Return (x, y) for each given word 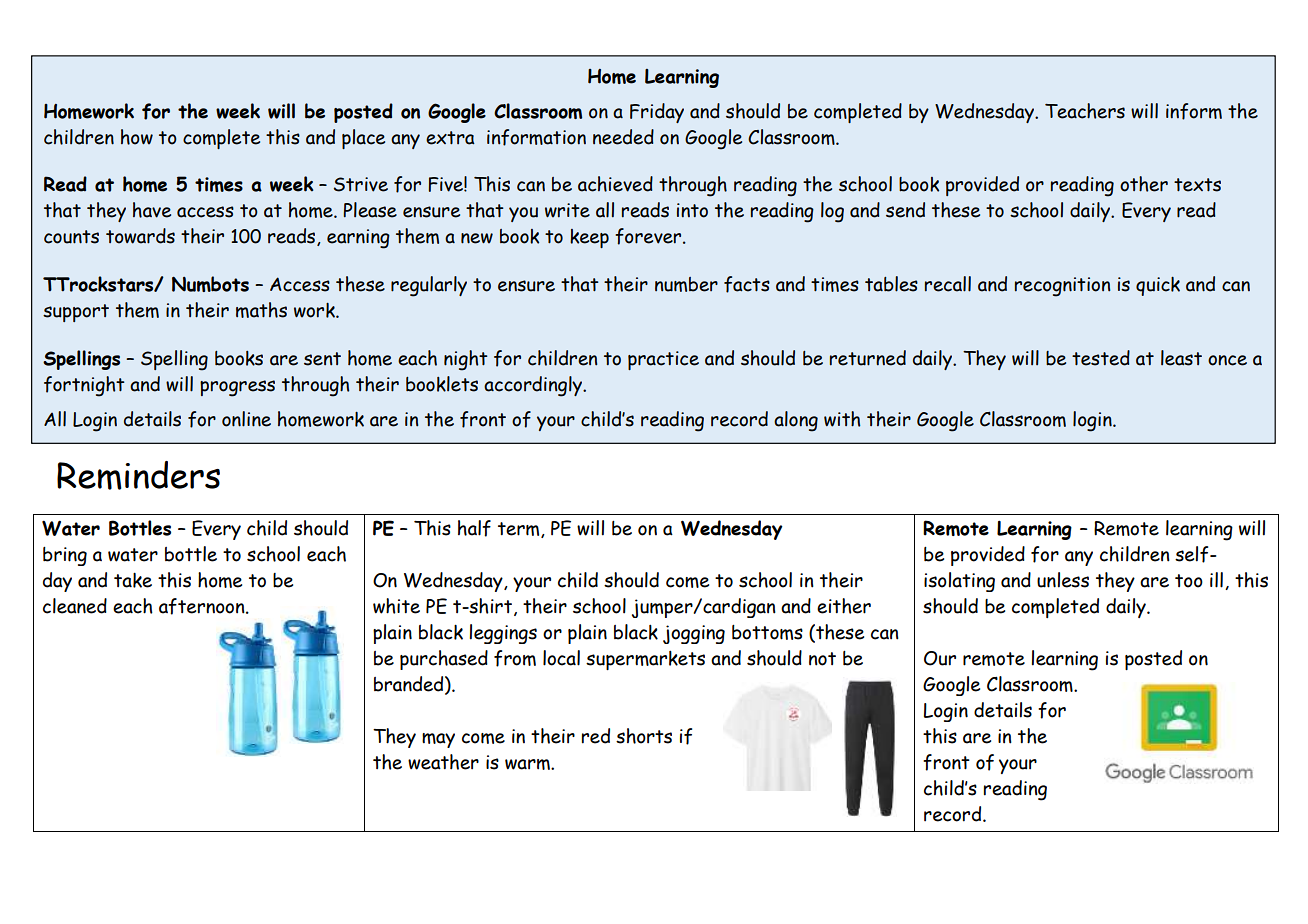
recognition (1062, 287)
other (1144, 184)
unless (1063, 580)
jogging (694, 634)
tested (1101, 358)
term (520, 530)
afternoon (203, 606)
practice (663, 360)
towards (140, 236)
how (137, 137)
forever (649, 236)
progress (237, 388)
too (1189, 581)
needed (623, 137)
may (438, 740)
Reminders (138, 475)
